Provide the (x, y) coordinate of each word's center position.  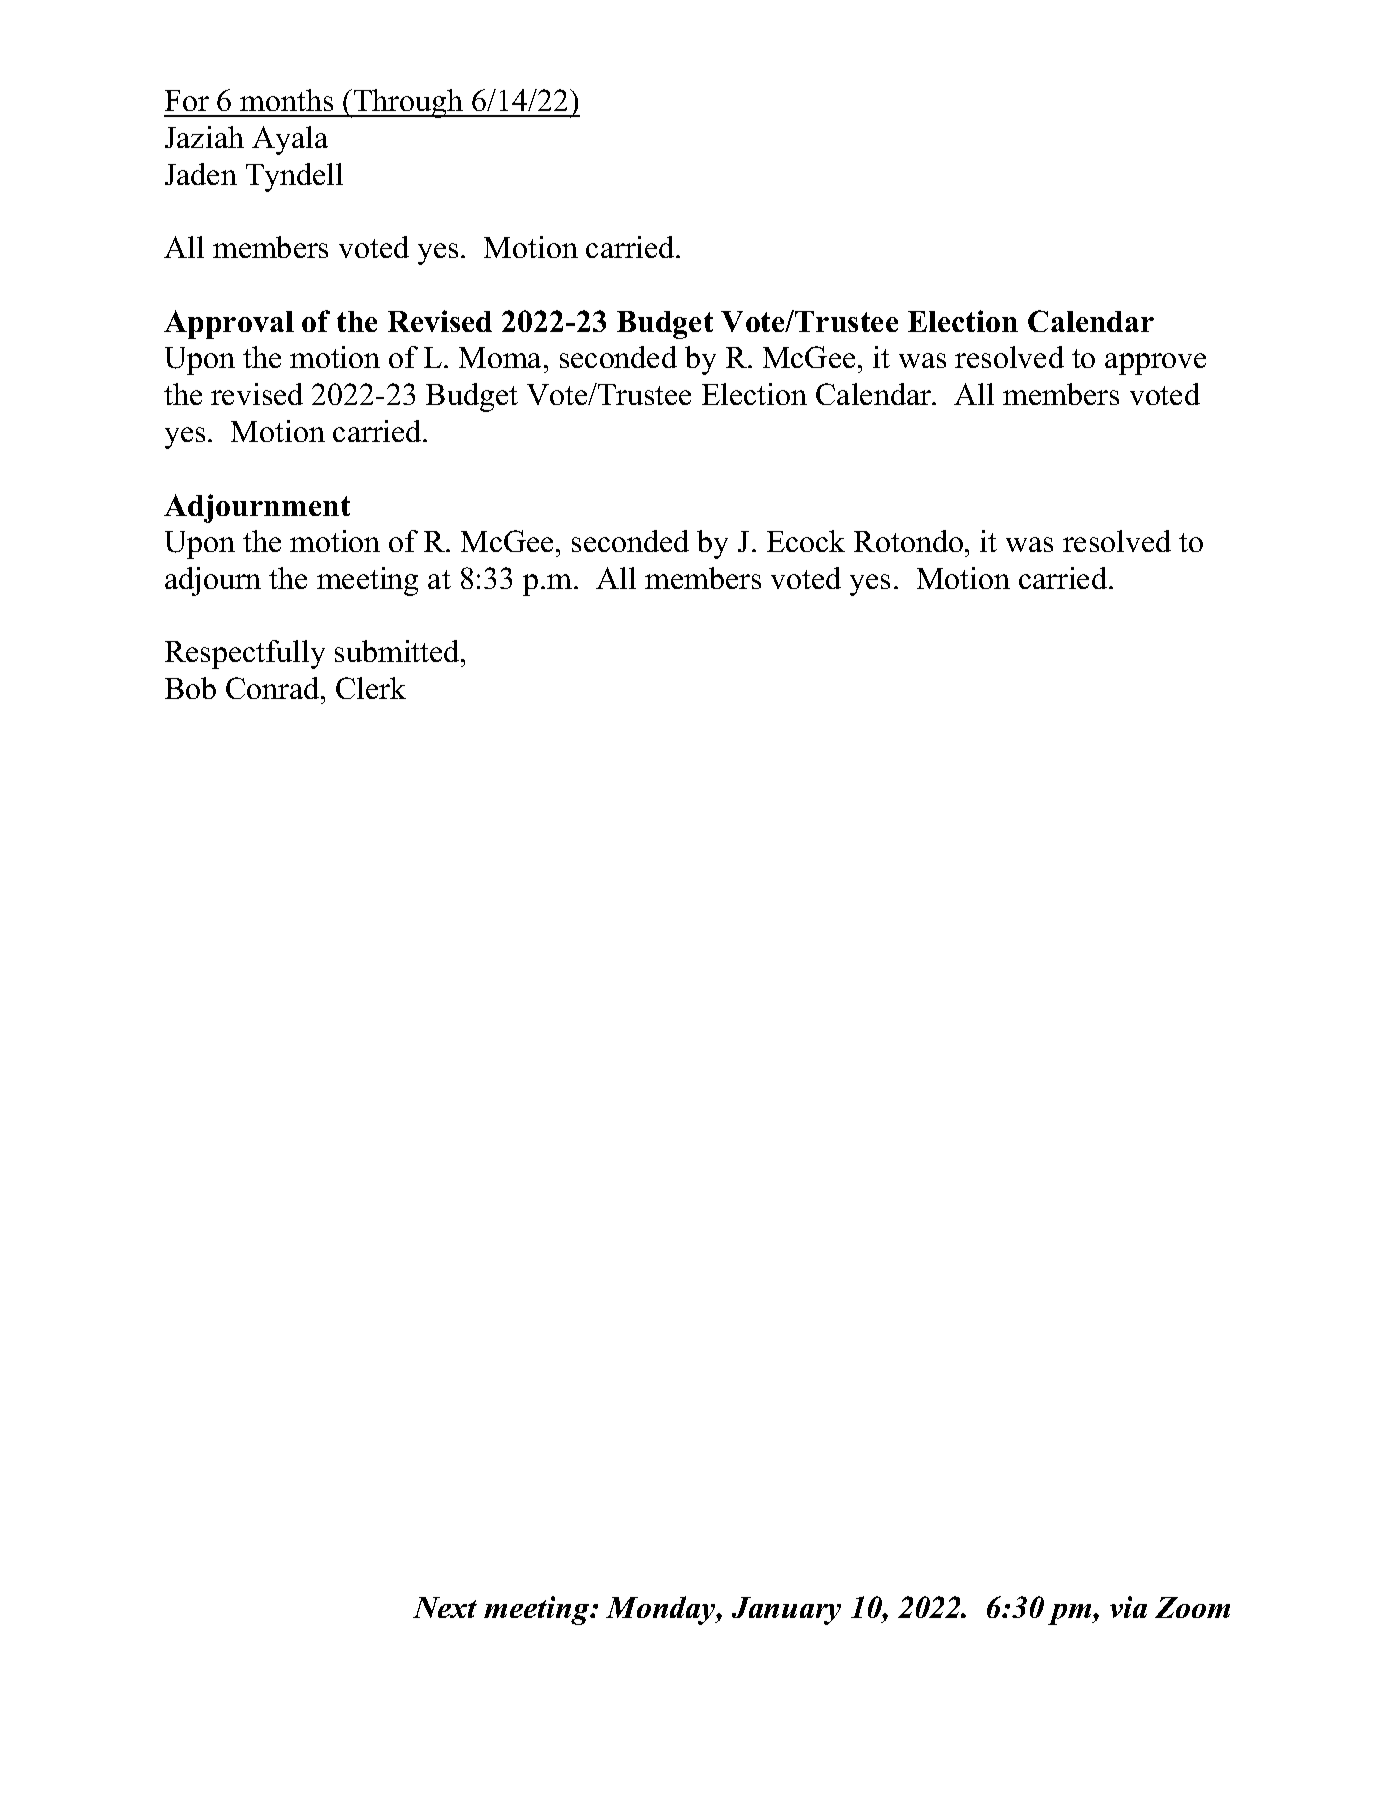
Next (445, 1607)
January (786, 1611)
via (1128, 1607)
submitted (398, 651)
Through (409, 103)
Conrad (274, 688)
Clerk (371, 688)
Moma (502, 357)
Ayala (290, 140)
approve (1155, 364)
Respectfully (245, 654)
